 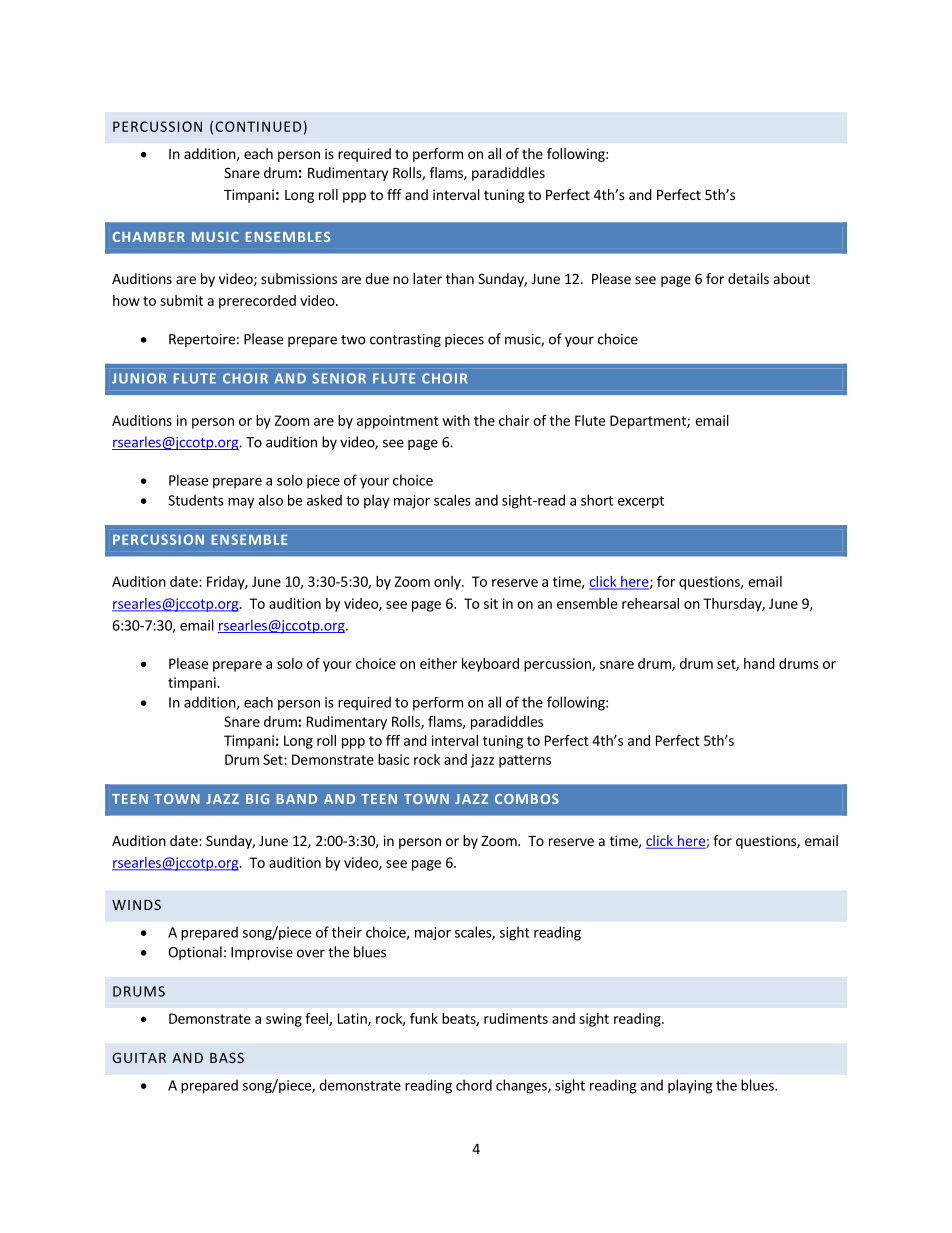 What do you see at coordinates (460, 278) in the image?
I see `than` at bounding box center [460, 278].
